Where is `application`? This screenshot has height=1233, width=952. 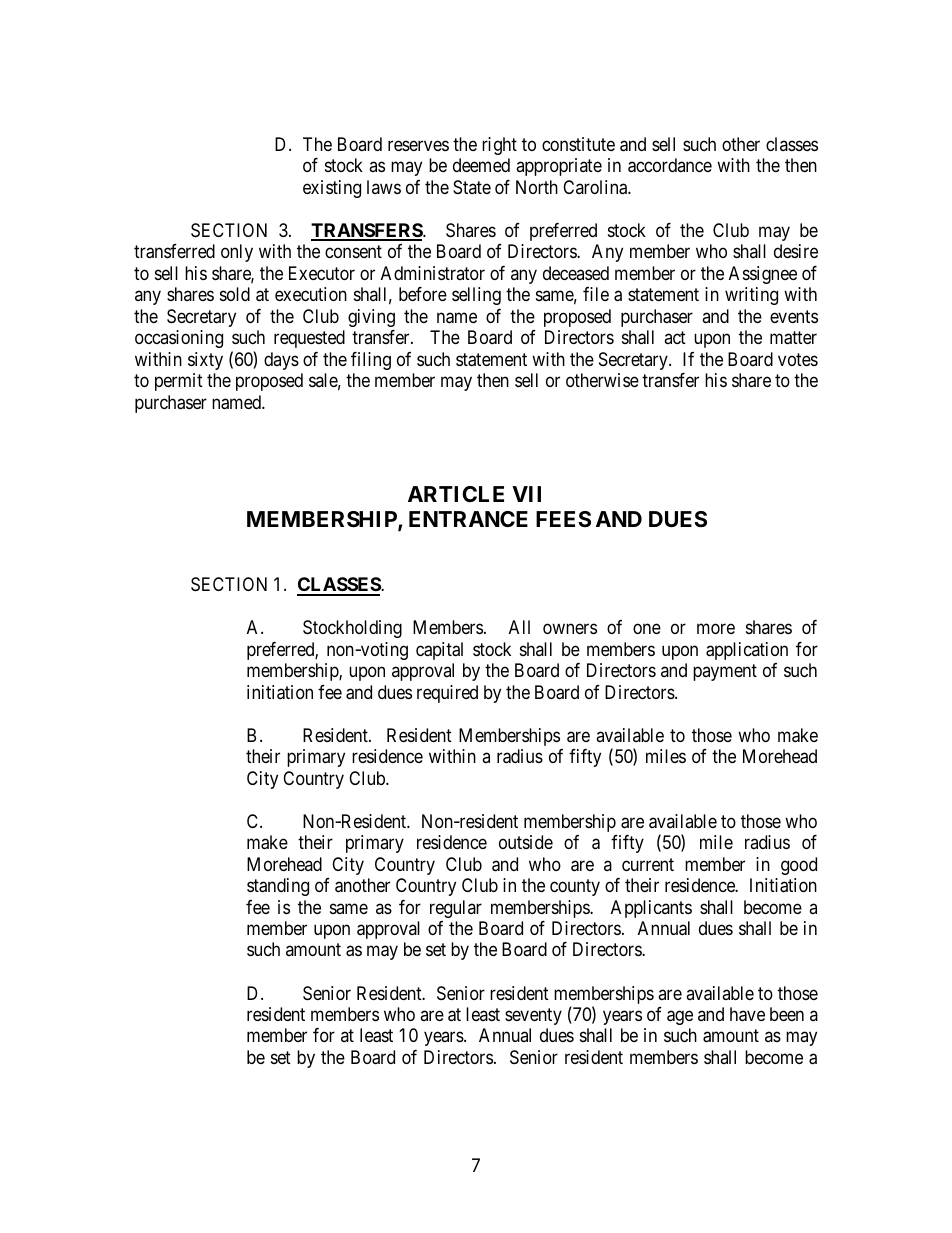
application is located at coordinates (747, 651).
